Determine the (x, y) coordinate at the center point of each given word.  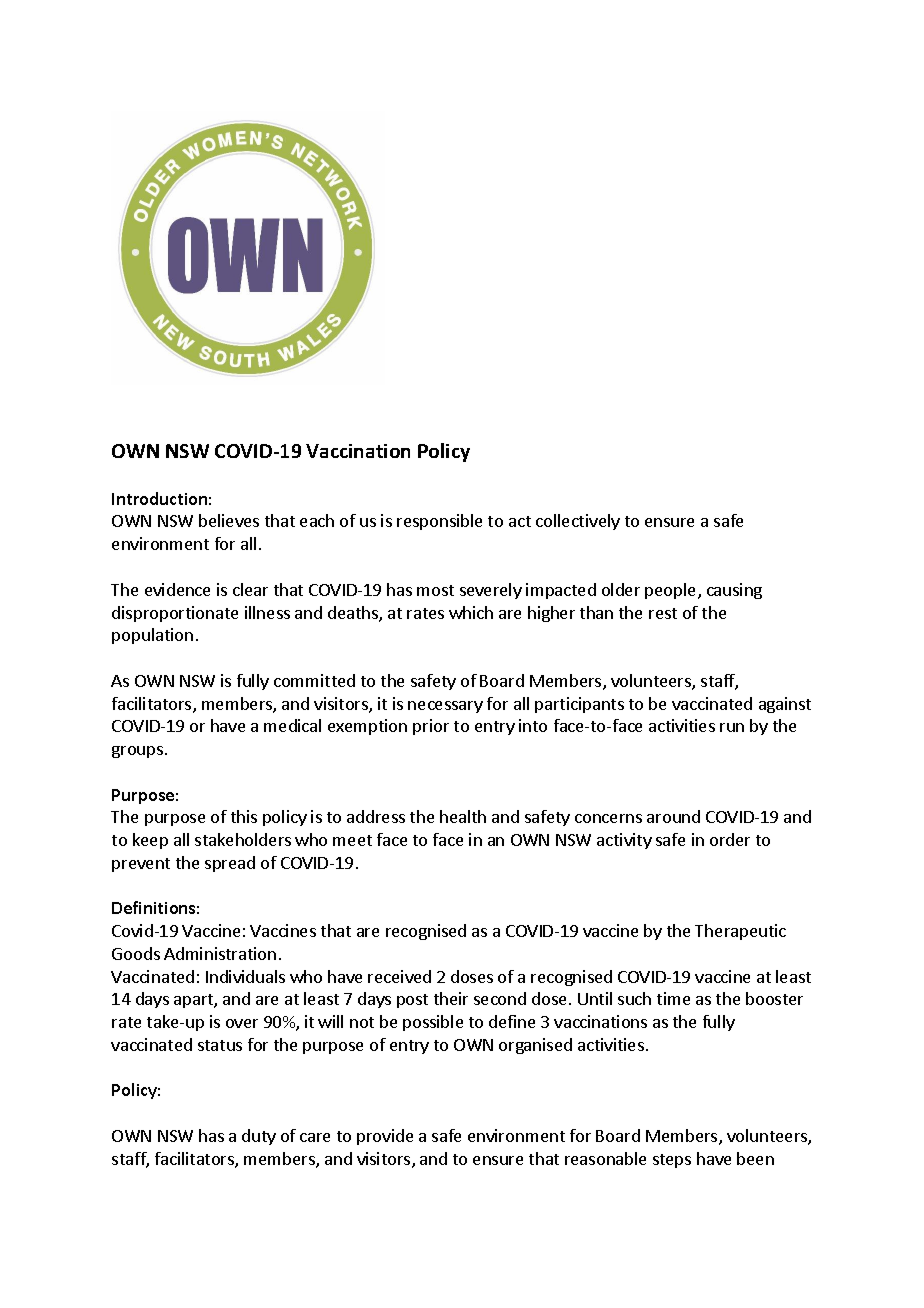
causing (734, 591)
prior (431, 727)
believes (229, 520)
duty (259, 1137)
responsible (439, 522)
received (399, 976)
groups (139, 752)
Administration (220, 953)
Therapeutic (740, 932)
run (732, 727)
